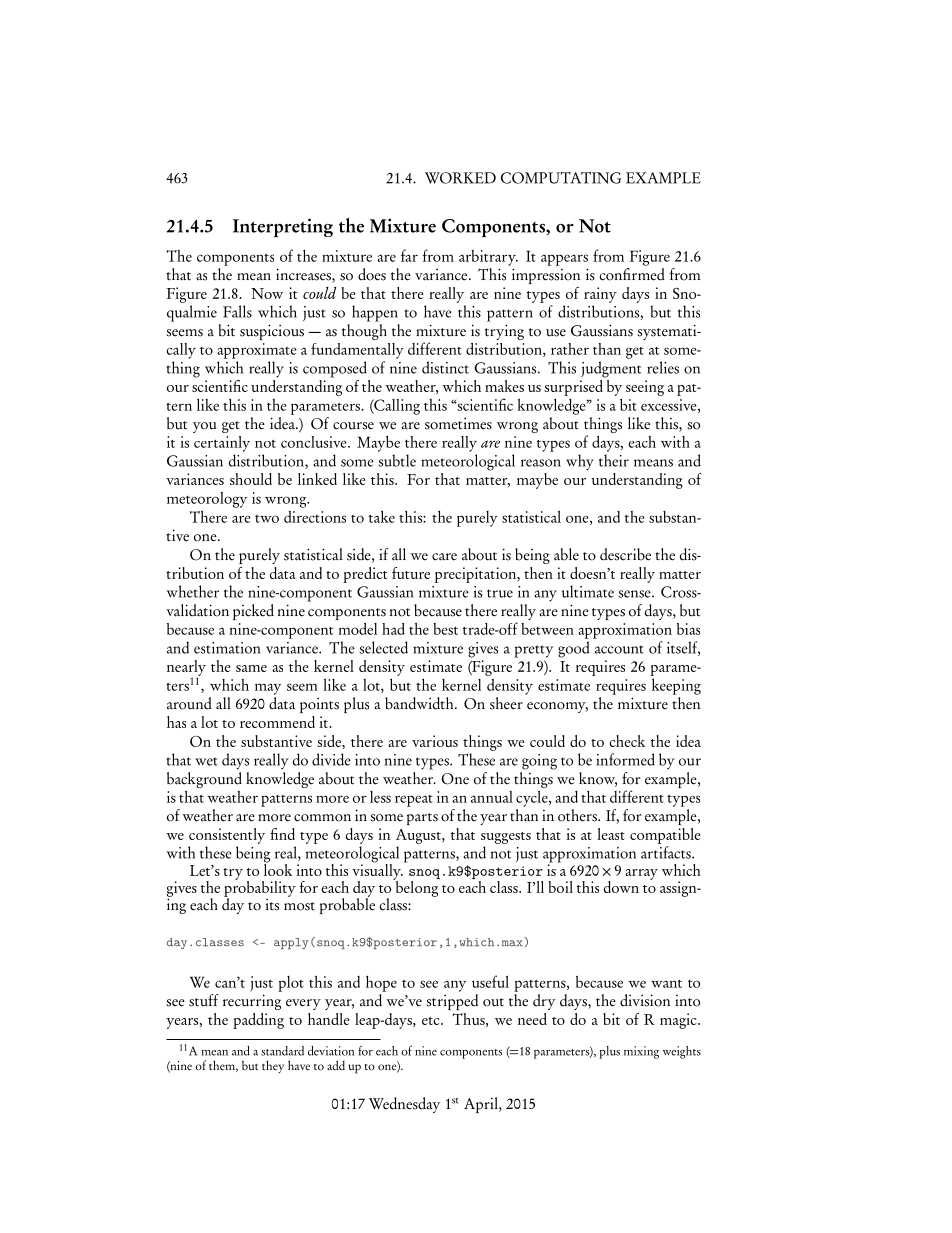 This screenshot has height=1233, width=952. What do you see at coordinates (460, 178) in the screenshot?
I see `WORKED` at bounding box center [460, 178].
